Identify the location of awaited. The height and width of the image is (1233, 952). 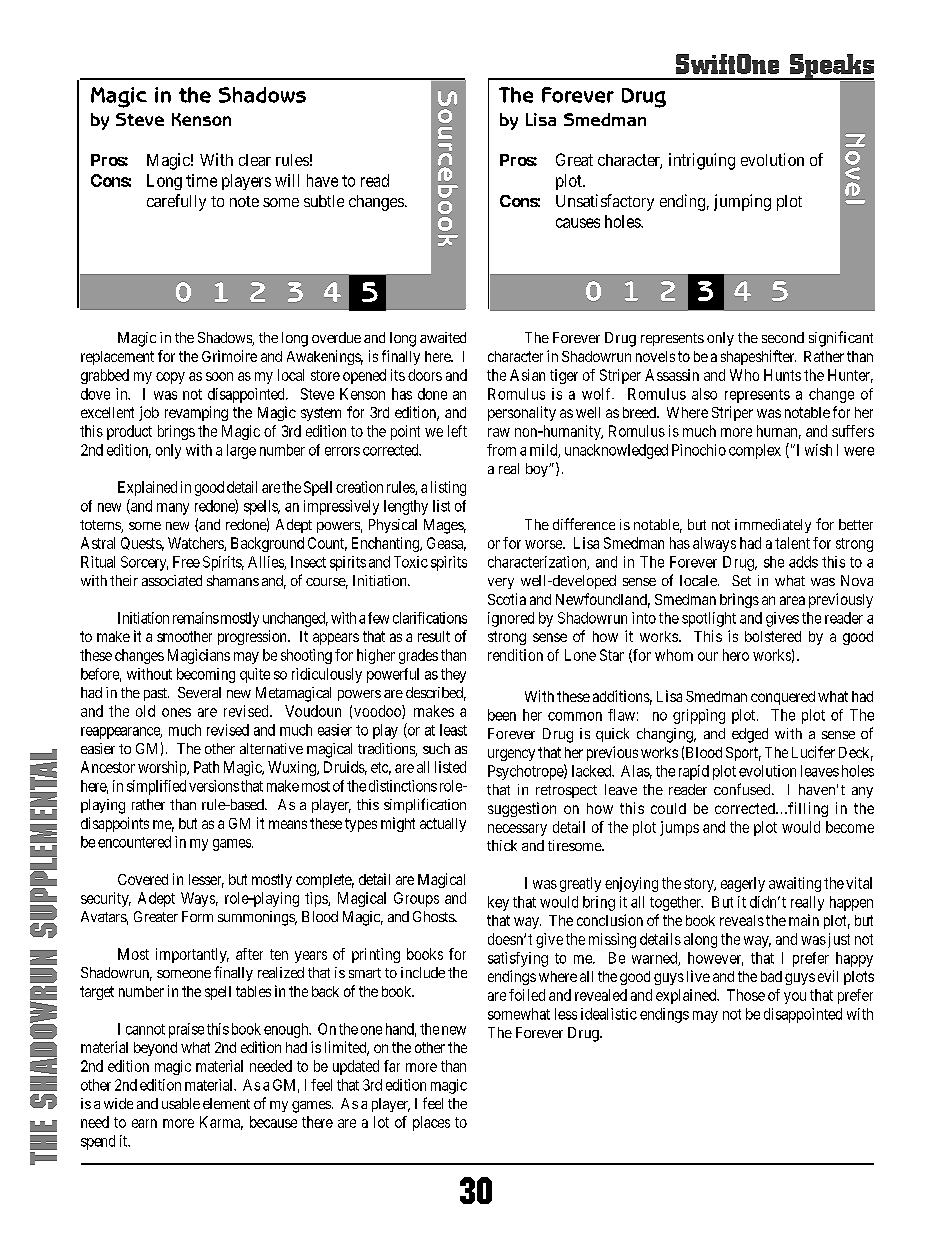
(443, 337).
